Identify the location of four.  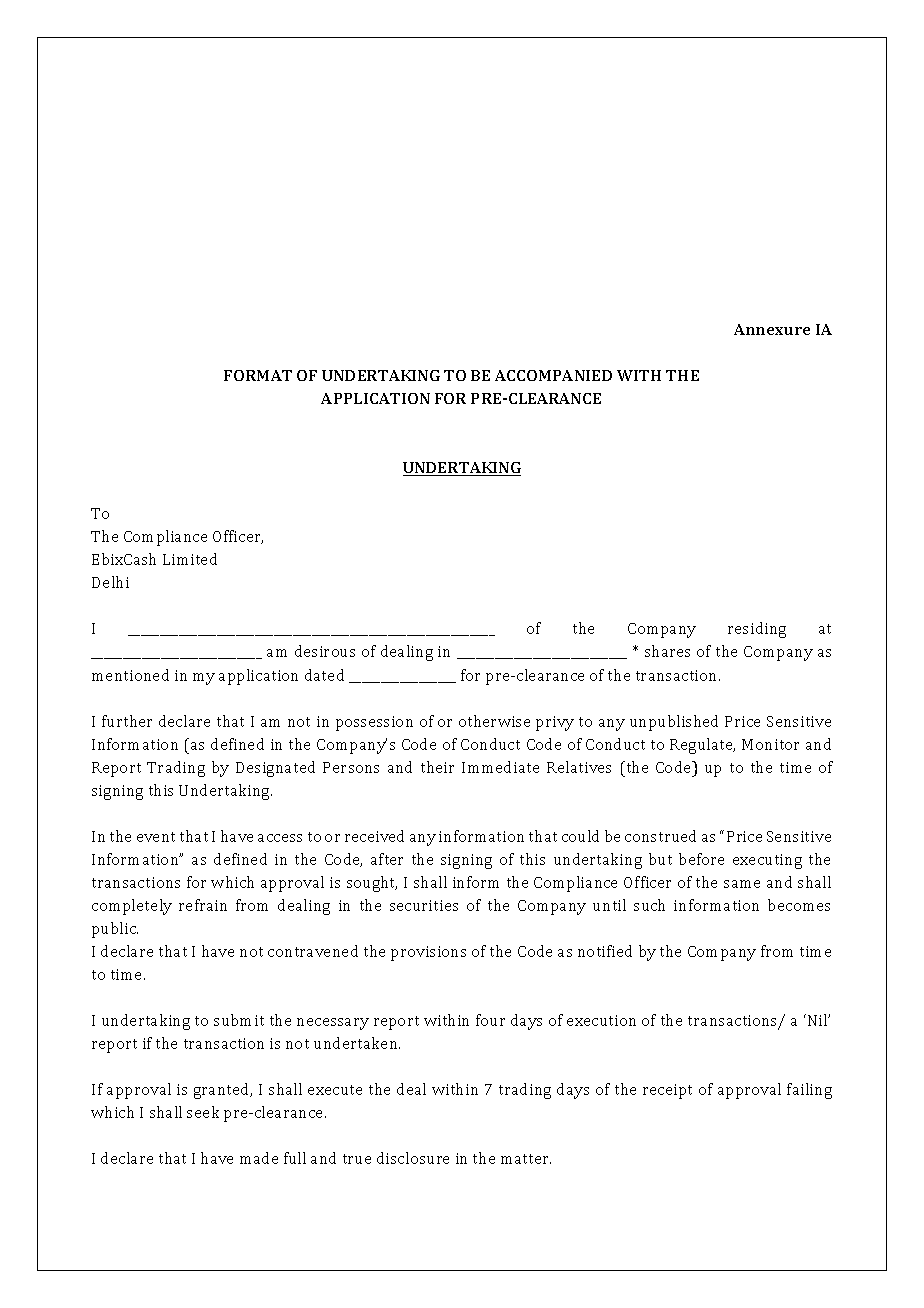
(490, 1020).
